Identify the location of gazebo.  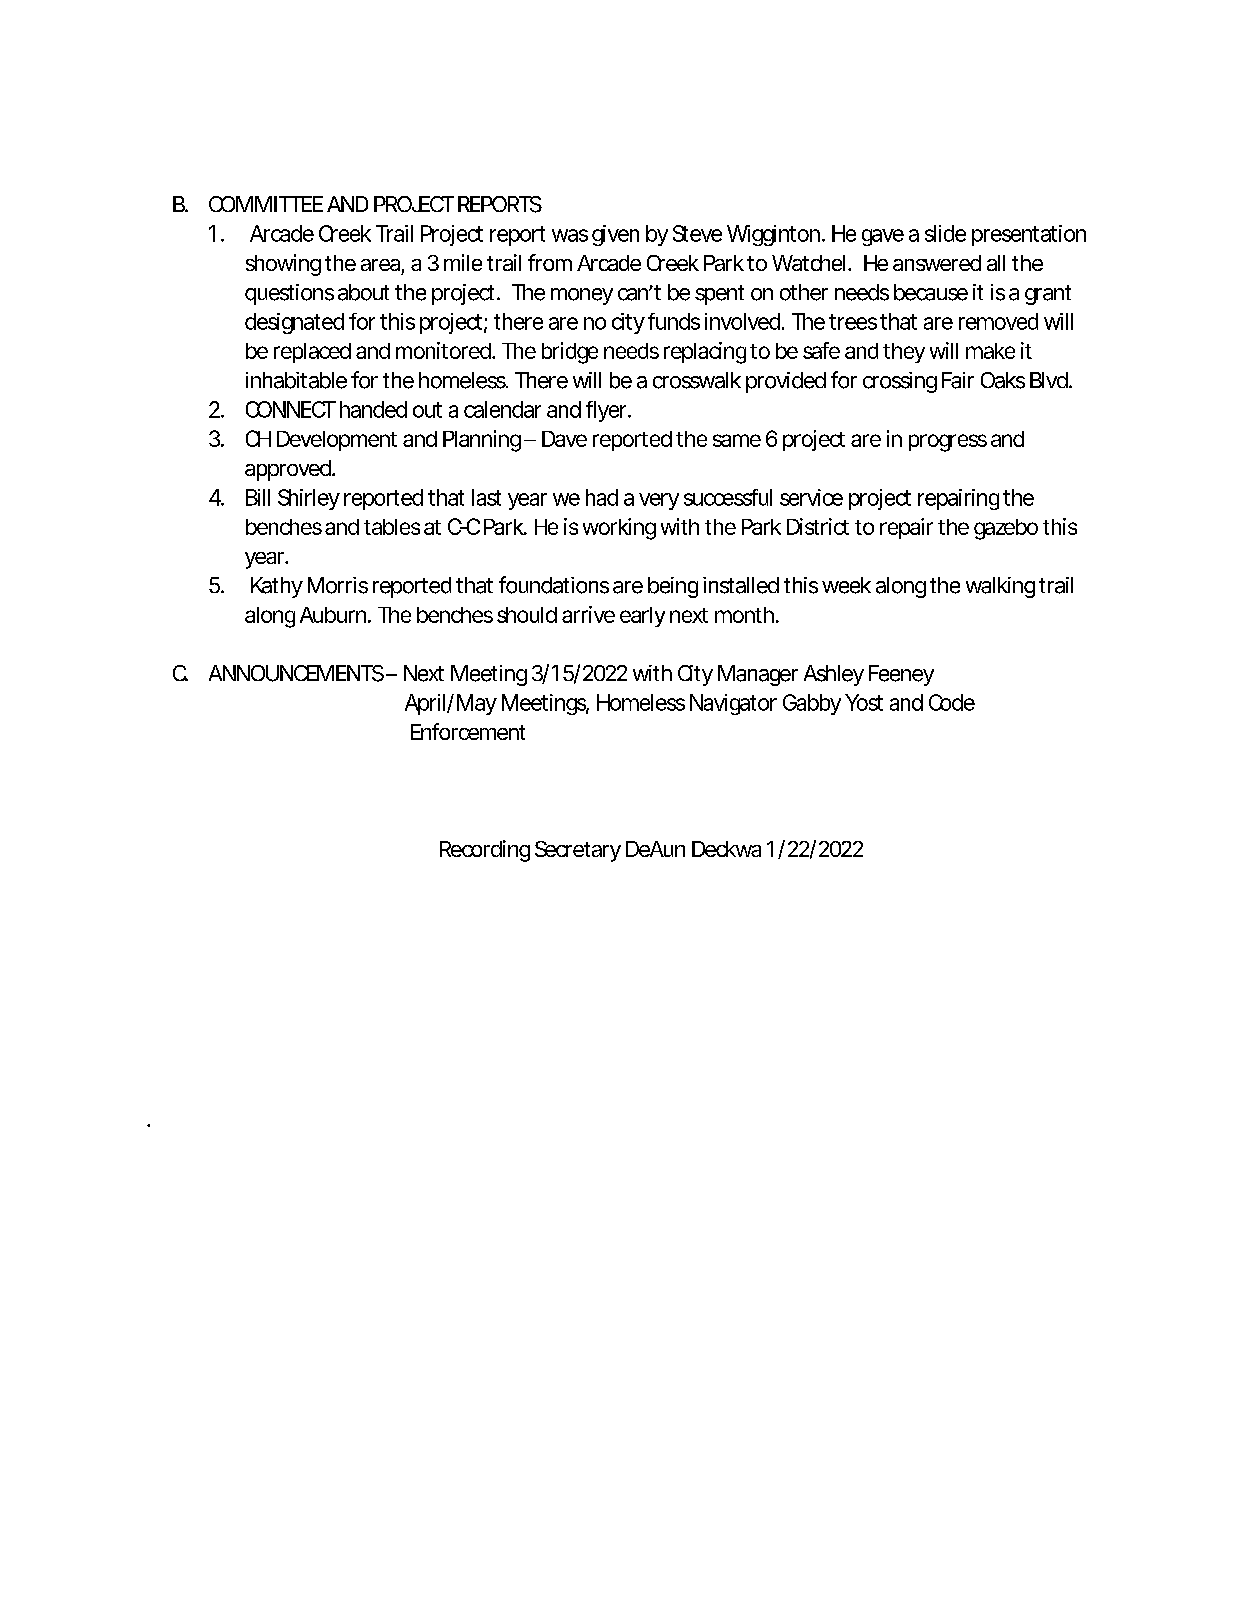
(1006, 529).
